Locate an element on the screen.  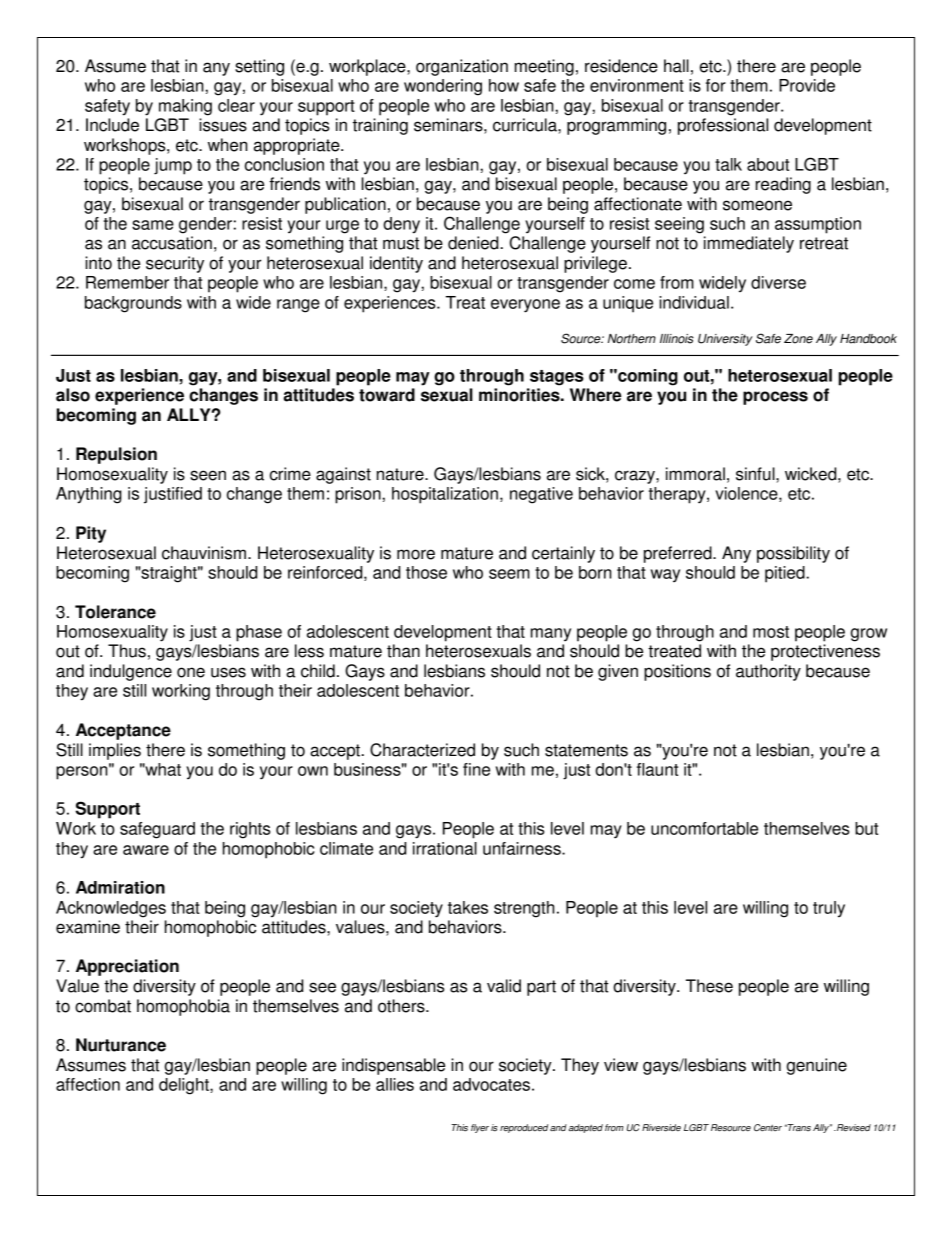
pitied is located at coordinates (786, 574).
